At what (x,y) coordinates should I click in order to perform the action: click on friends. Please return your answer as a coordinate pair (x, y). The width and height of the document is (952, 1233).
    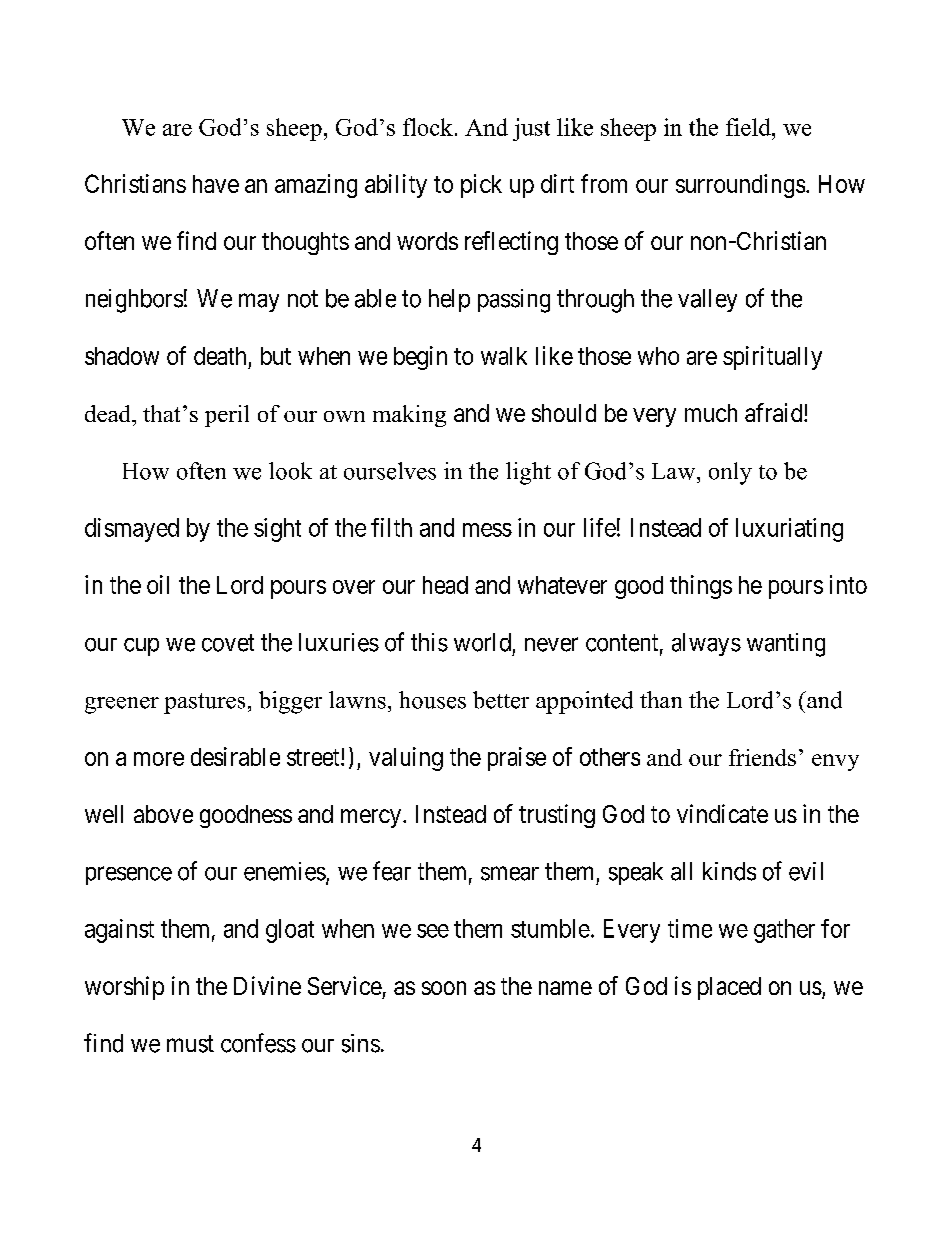
    Looking at the image, I should click on (762, 757).
